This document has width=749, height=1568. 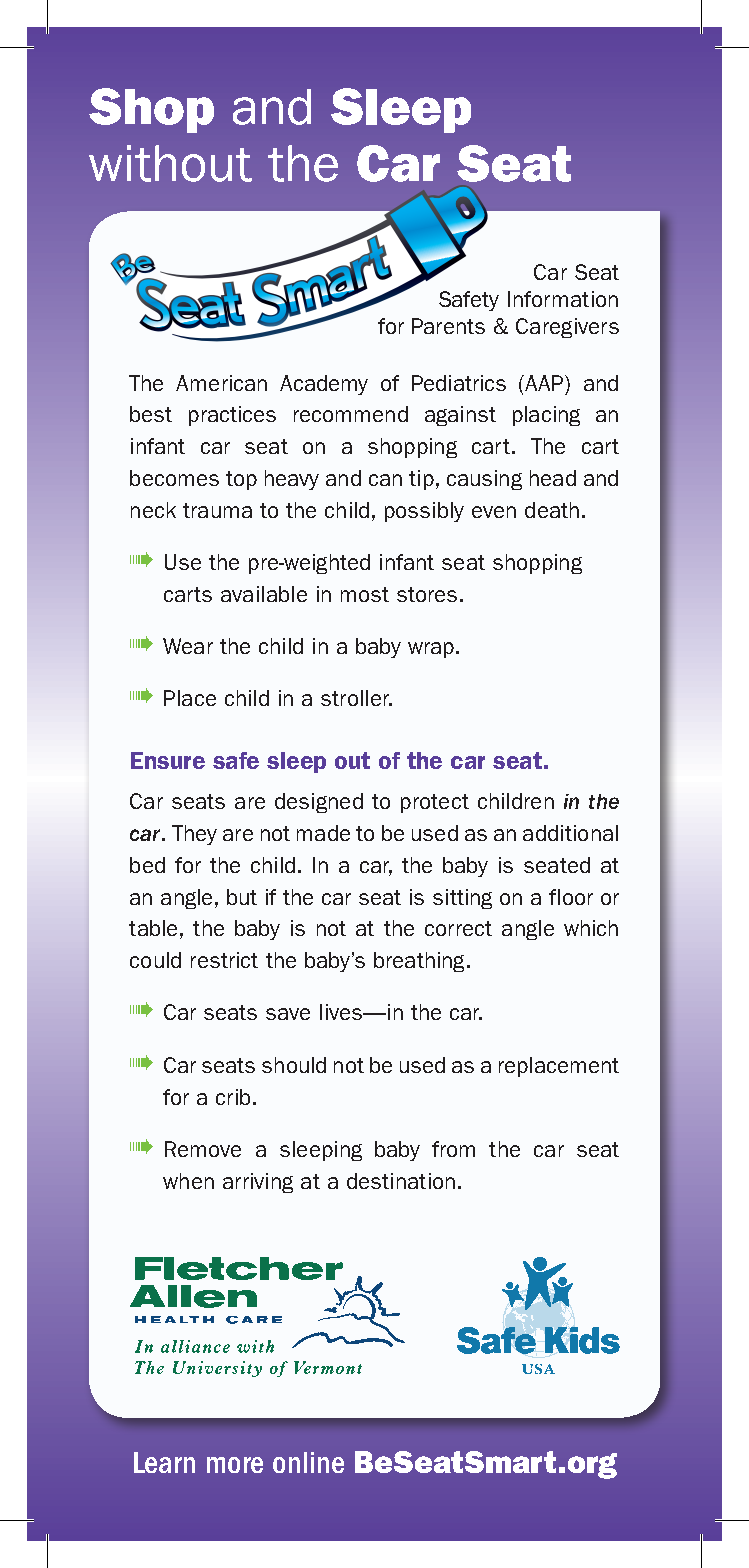 What do you see at coordinates (235, 1465) in the document?
I see `more` at bounding box center [235, 1465].
